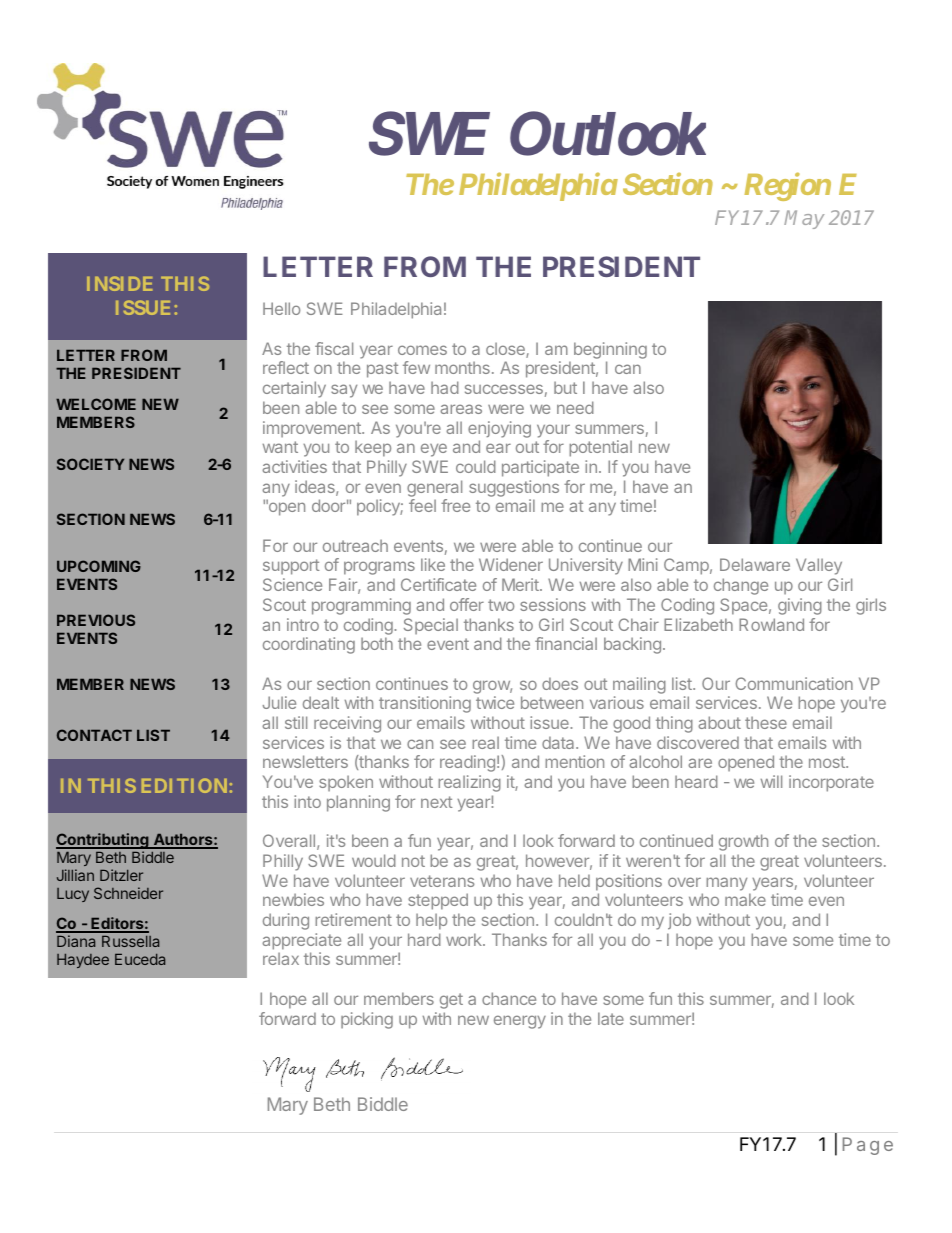 The height and width of the screenshot is (1233, 952). What do you see at coordinates (281, 958) in the screenshot?
I see `relax` at bounding box center [281, 958].
